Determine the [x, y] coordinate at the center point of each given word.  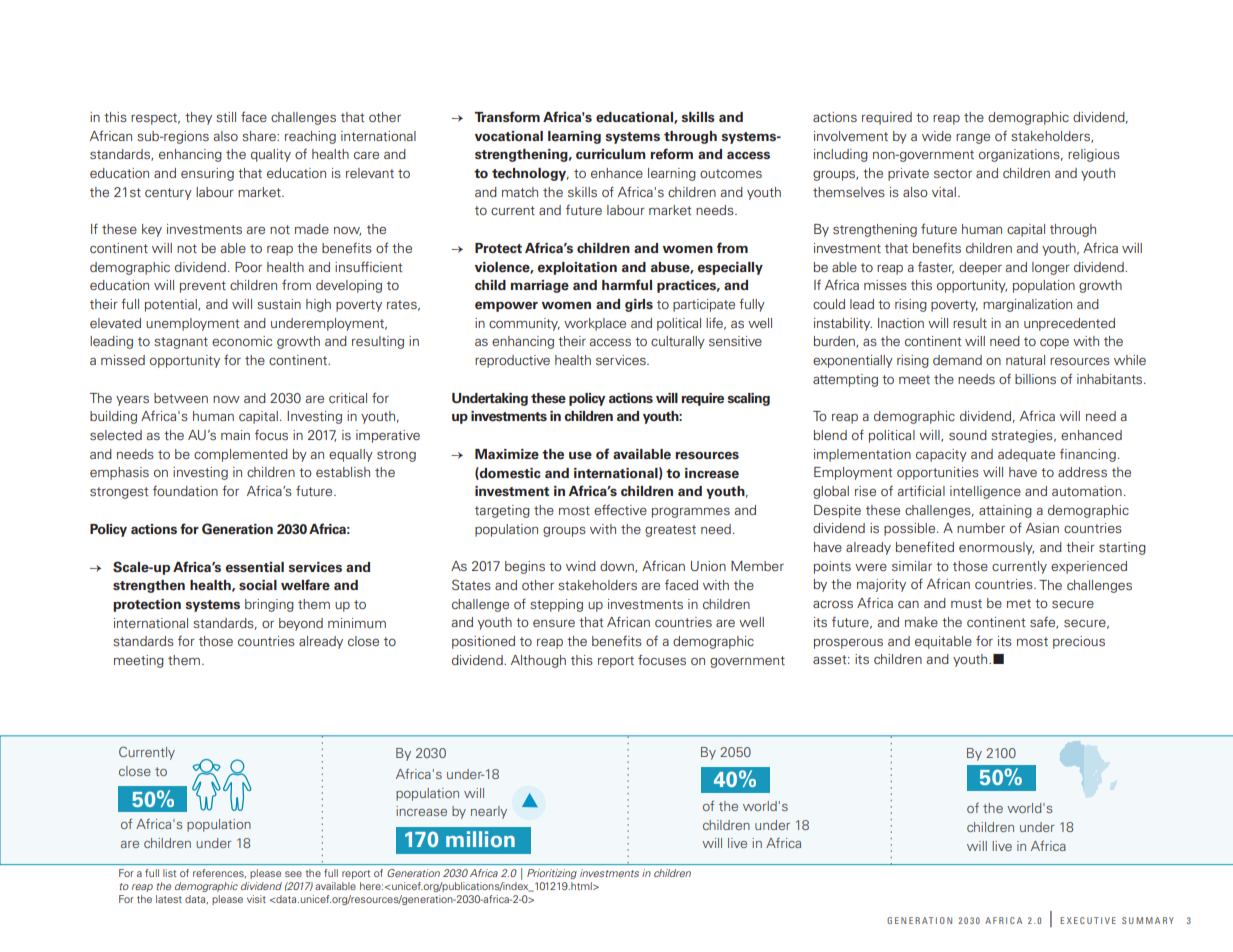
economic [242, 341]
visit [256, 899]
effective [620, 510]
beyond [301, 624]
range [973, 139]
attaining [1005, 511]
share [260, 136]
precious [1079, 642]
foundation [185, 491]
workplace [595, 324]
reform [671, 154]
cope [1054, 343]
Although [538, 661]
